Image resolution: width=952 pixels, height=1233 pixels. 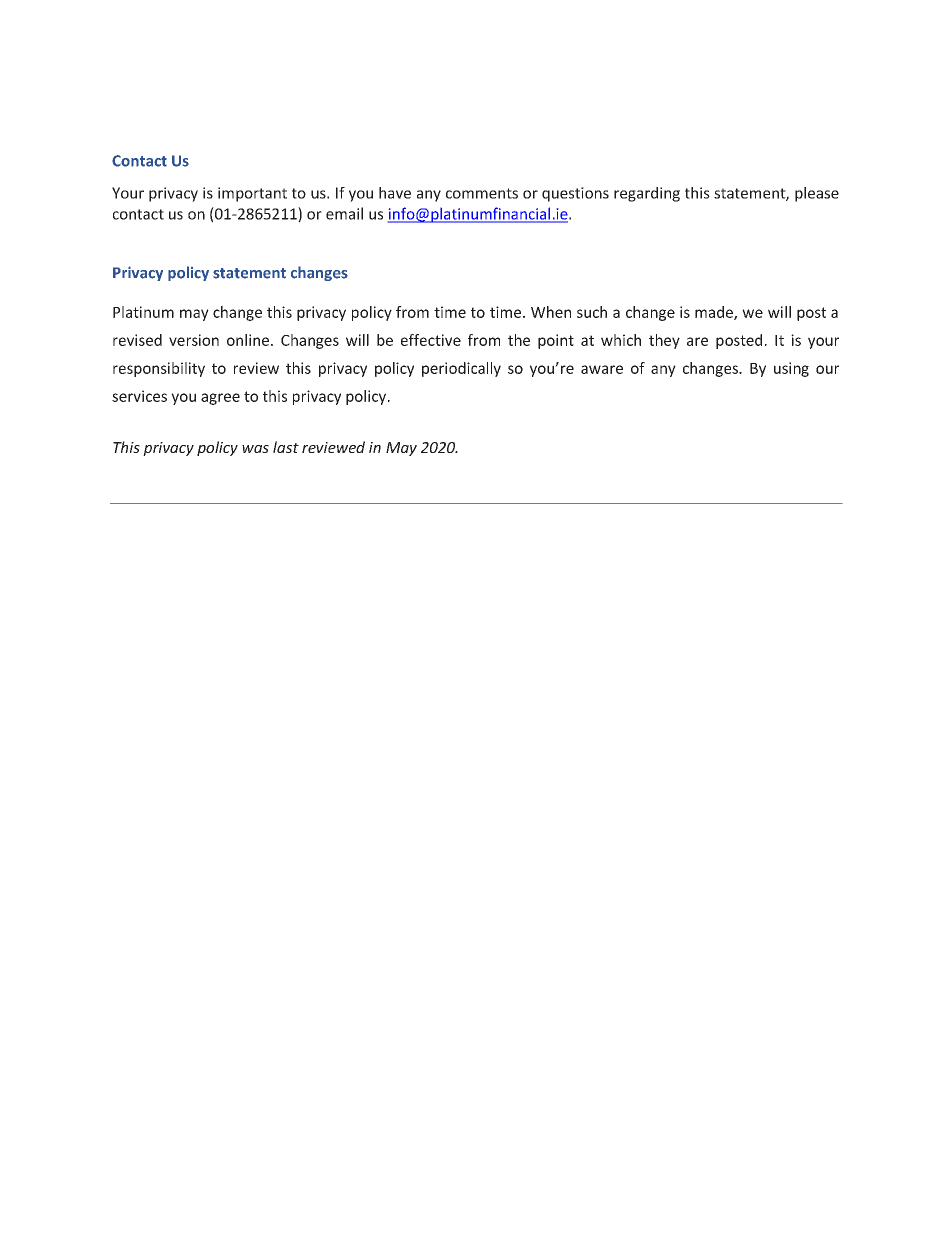 What do you see at coordinates (194, 340) in the screenshot?
I see `version` at bounding box center [194, 340].
